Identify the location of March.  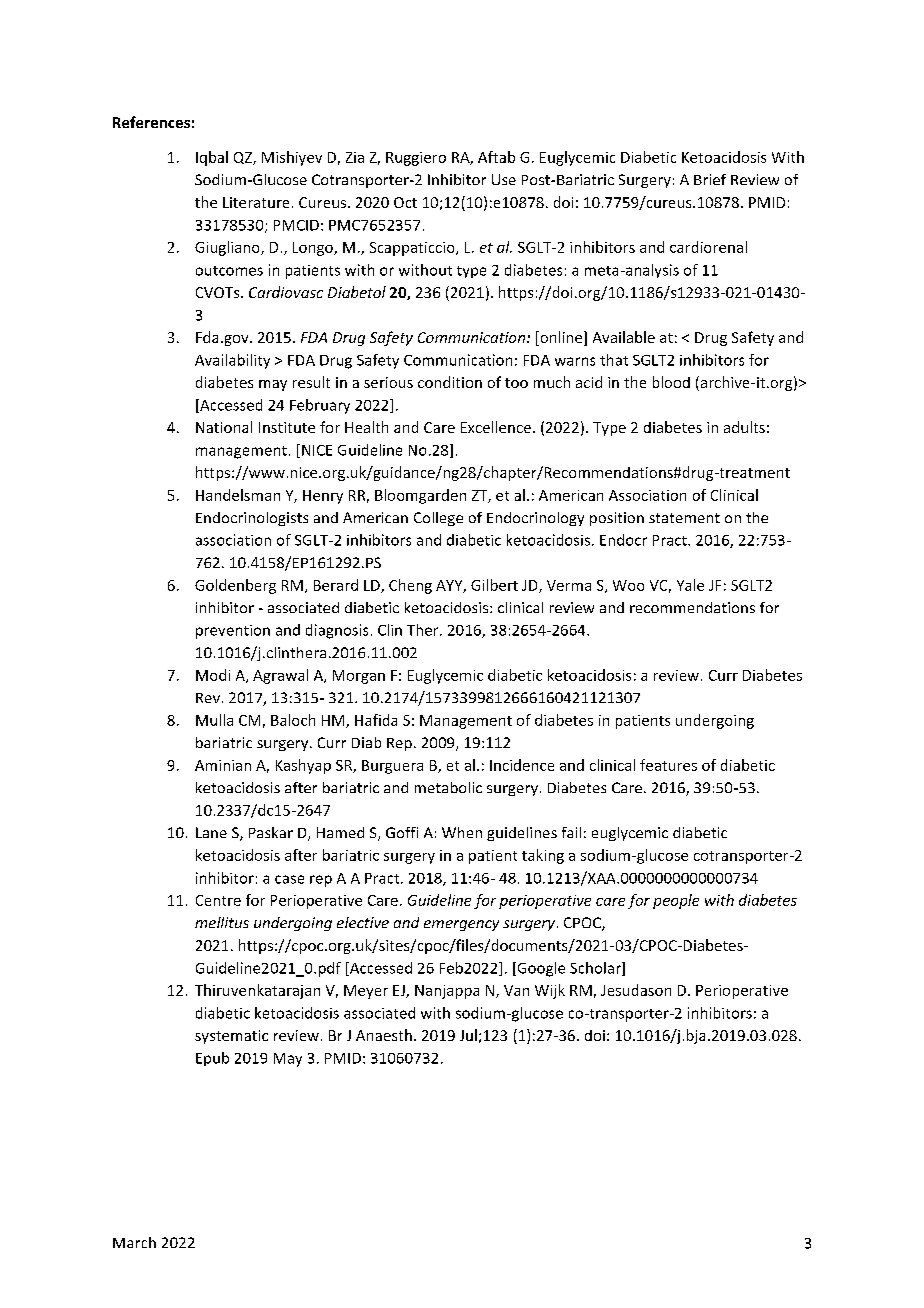
(134, 1242).
